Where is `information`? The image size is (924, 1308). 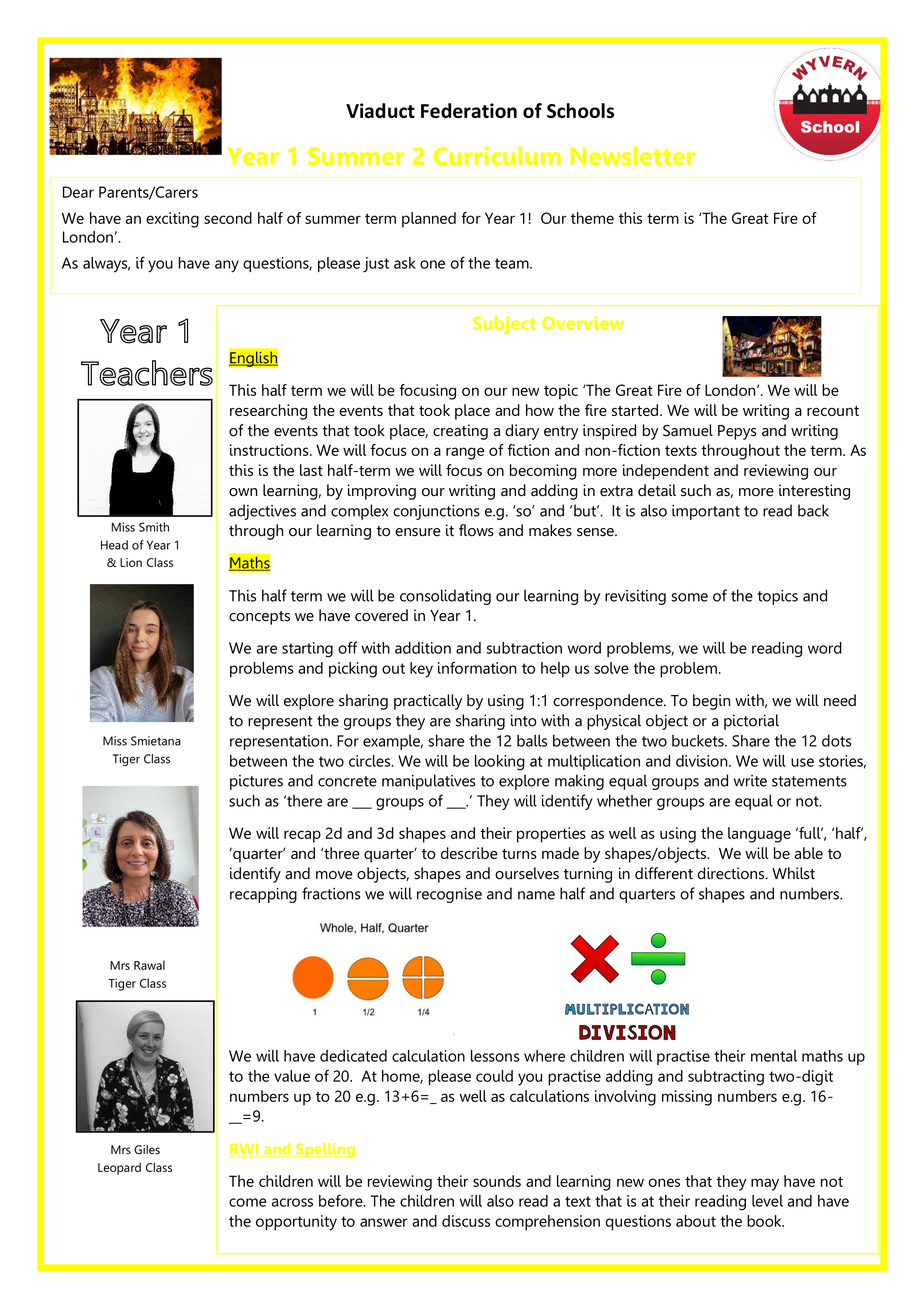 information is located at coordinates (477, 668).
